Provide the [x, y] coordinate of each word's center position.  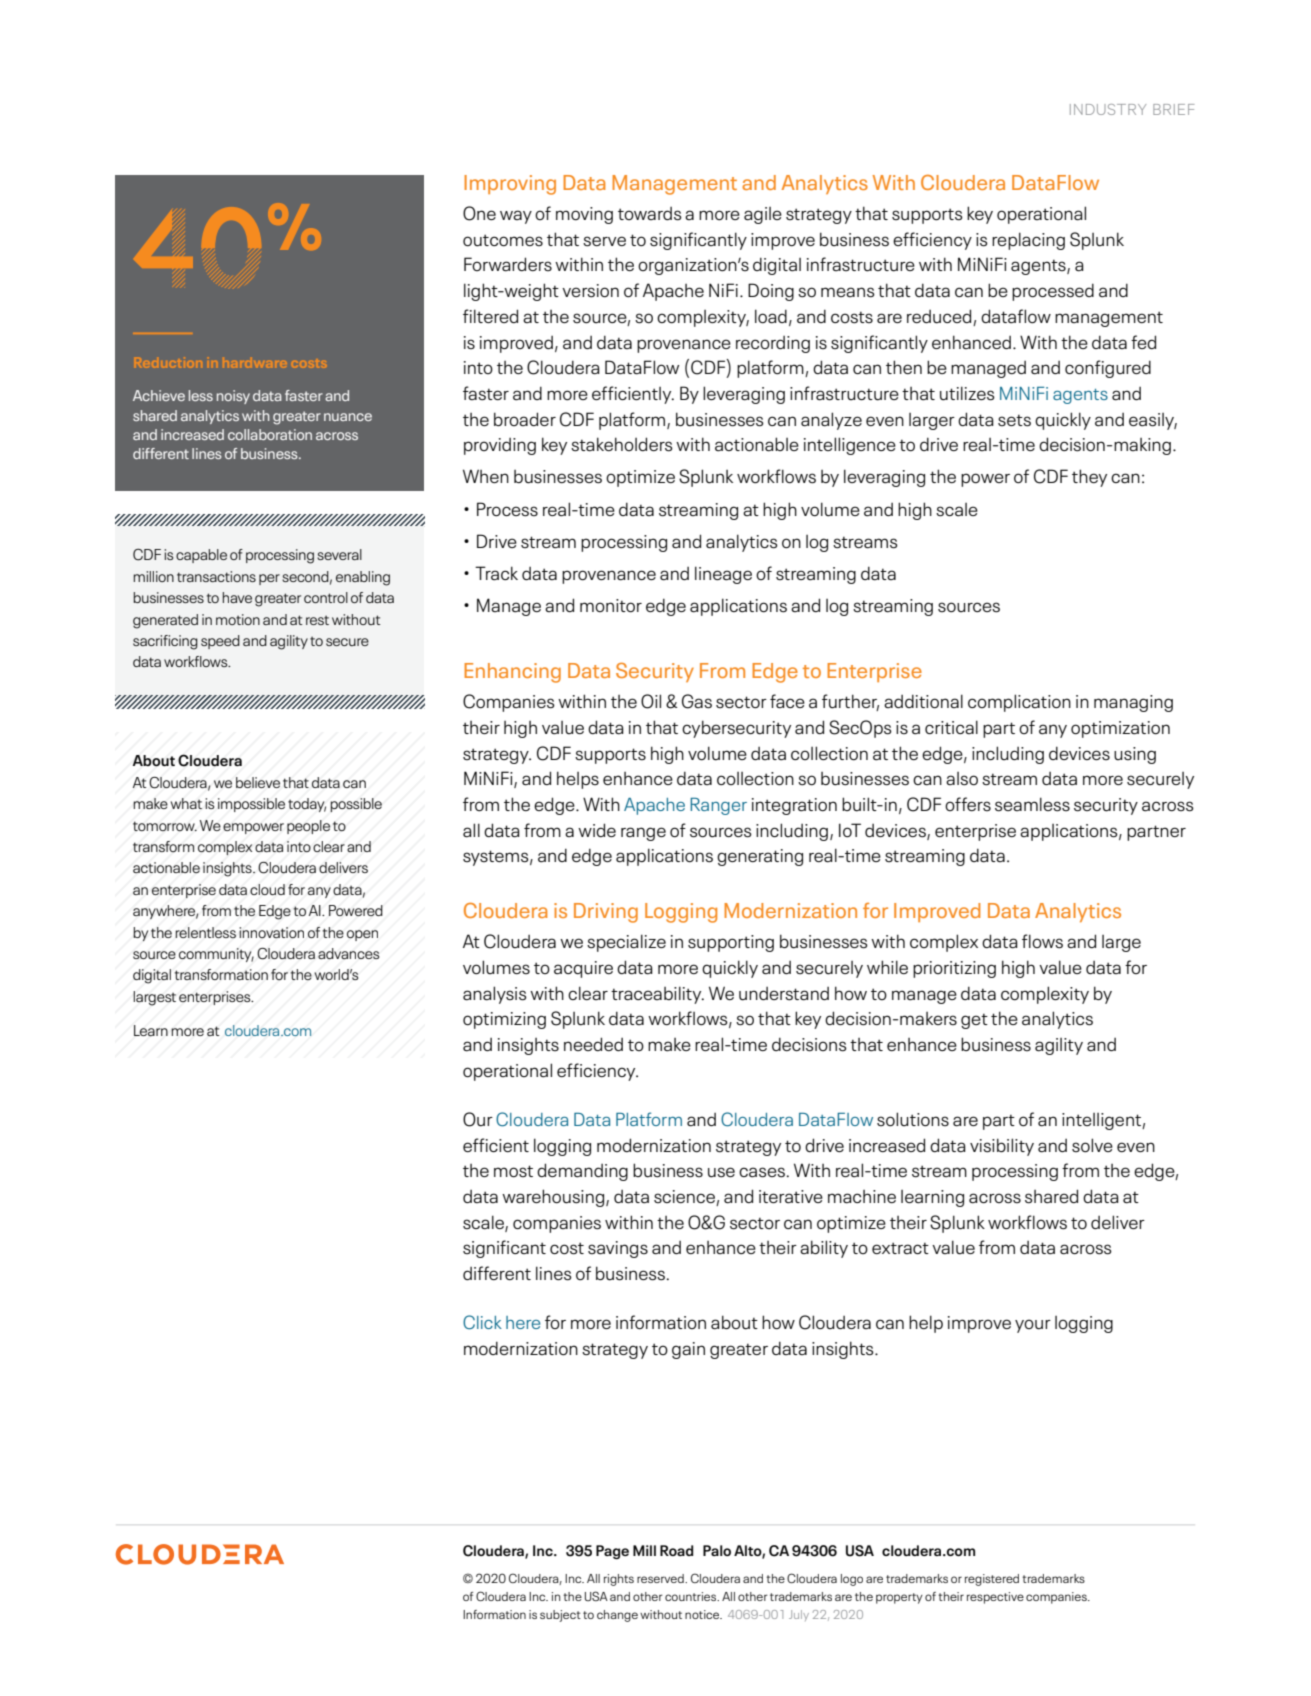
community [216, 955]
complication [1019, 703]
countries [692, 1596]
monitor [611, 606]
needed [593, 1044]
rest [317, 620]
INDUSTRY [1108, 109]
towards [650, 214]
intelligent [1102, 1121]
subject [560, 1616]
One [479, 213]
